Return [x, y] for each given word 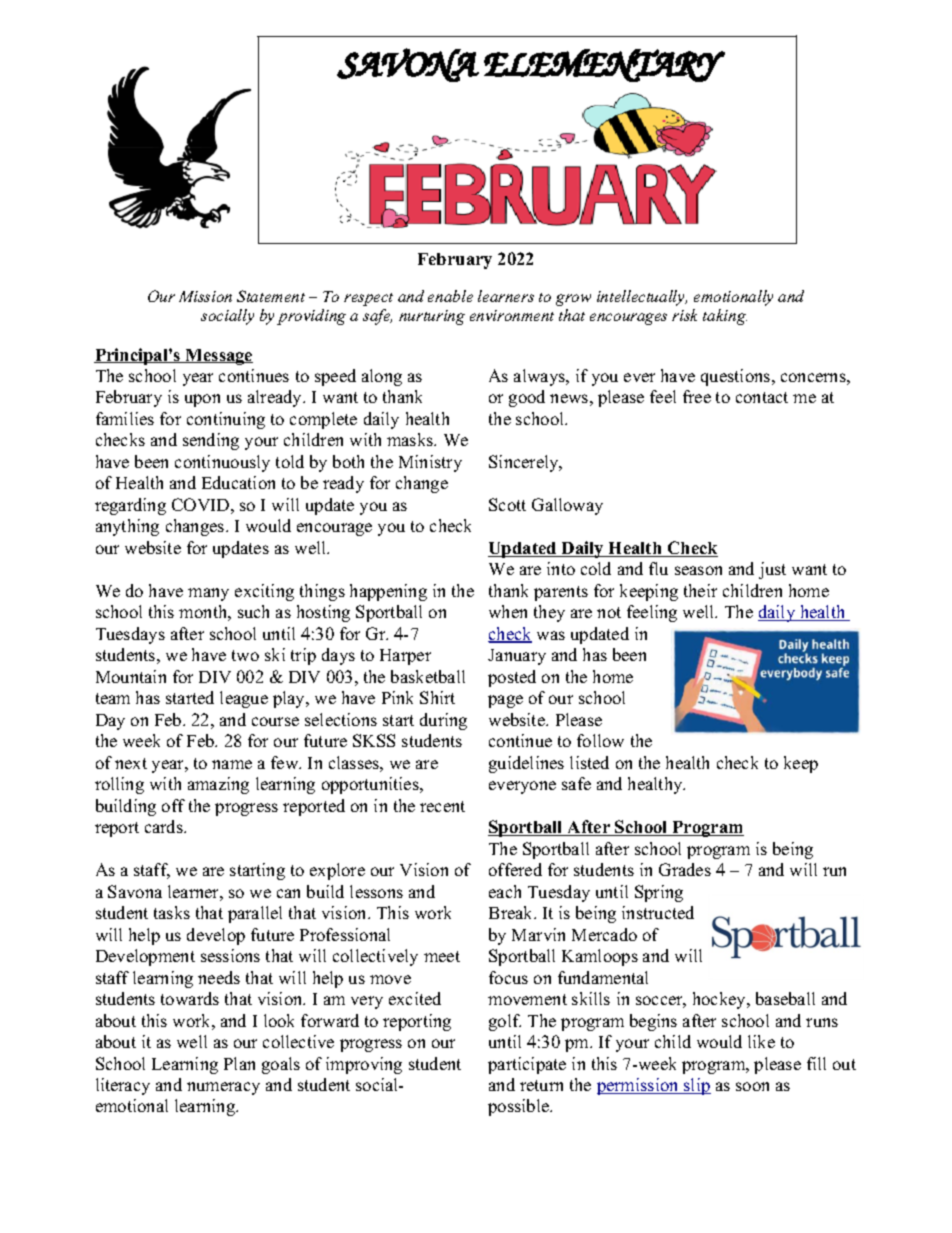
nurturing [432, 317]
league [244, 699]
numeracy [223, 1088]
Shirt [437, 697]
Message [218, 357]
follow [600, 740]
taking [725, 317]
